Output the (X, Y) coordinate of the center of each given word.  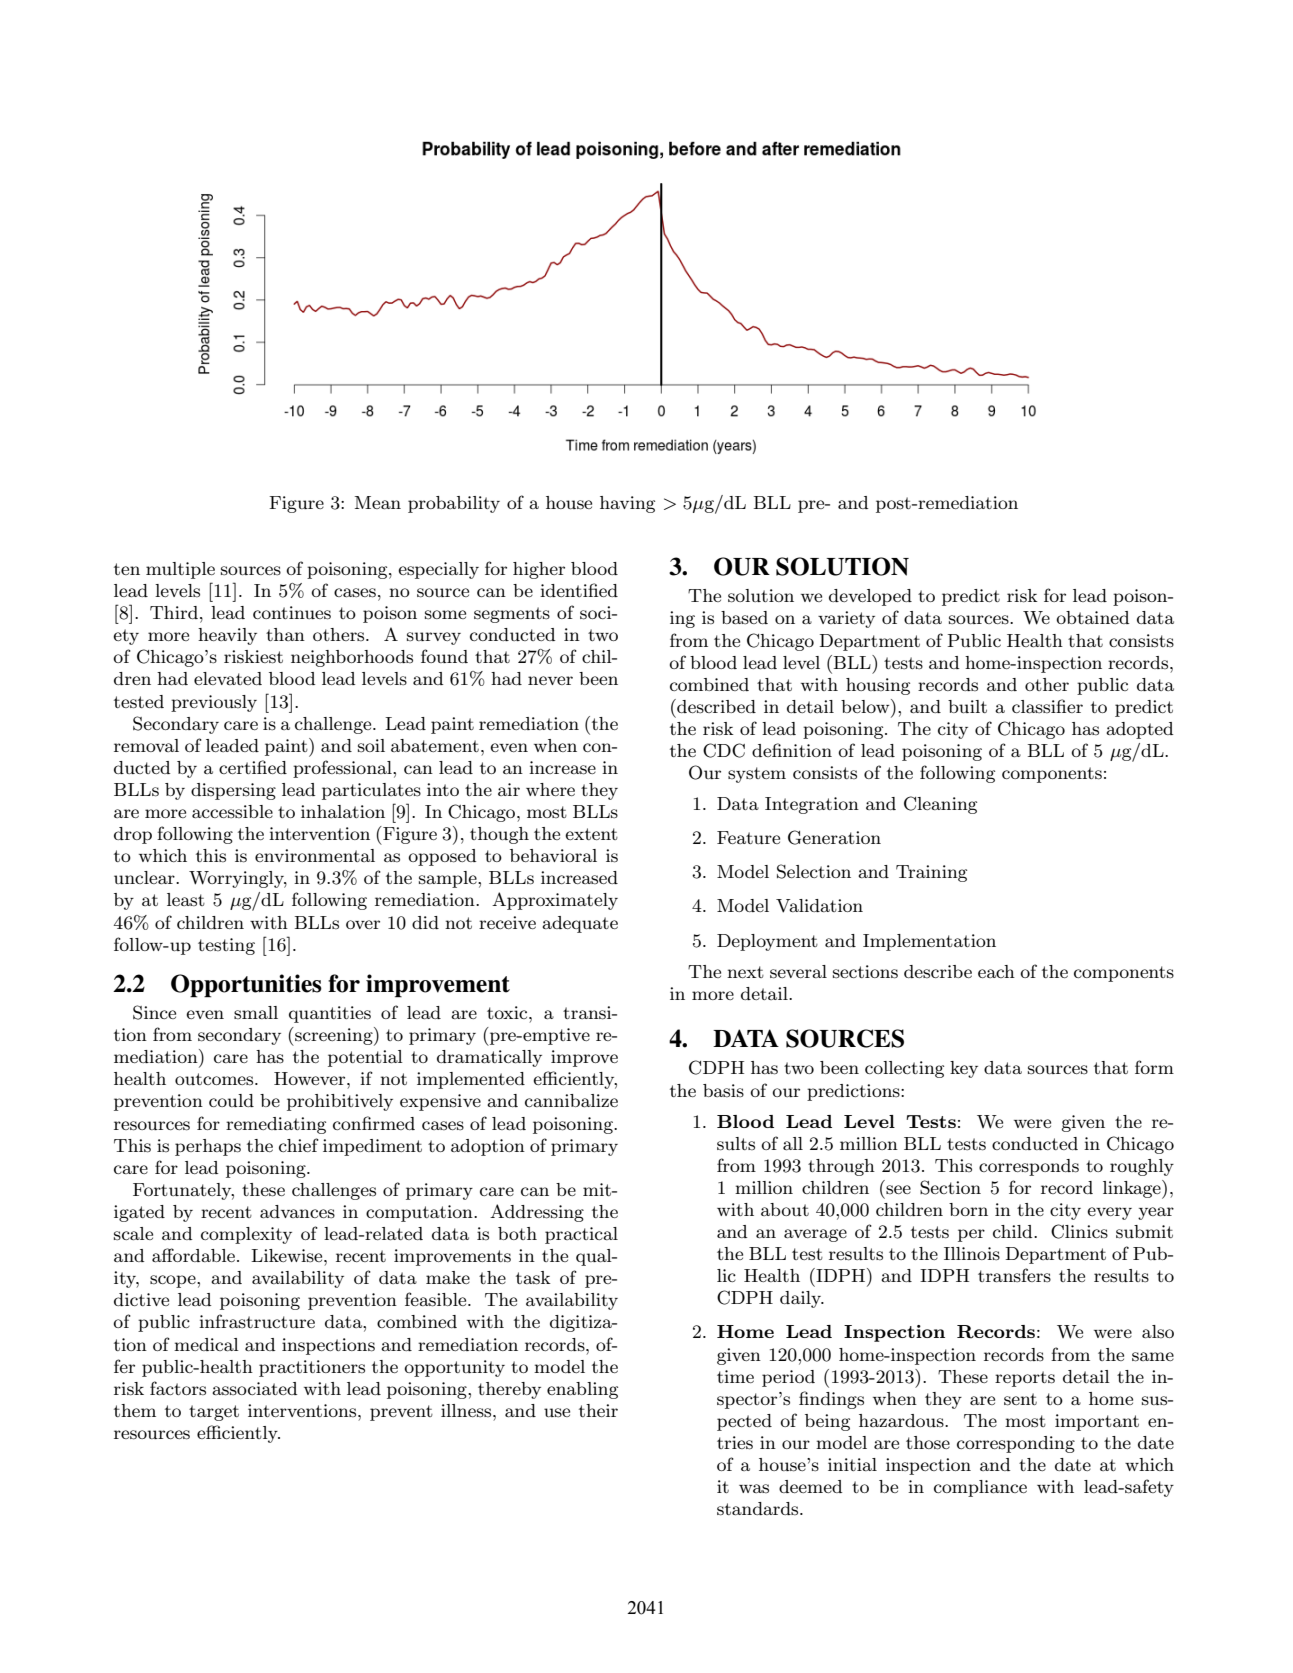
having (627, 504)
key (964, 1069)
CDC (724, 750)
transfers (1014, 1275)
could (231, 1100)
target (214, 1413)
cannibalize (571, 1100)
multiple (180, 570)
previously (214, 703)
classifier (1047, 706)
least (186, 899)
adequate (580, 924)
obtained (1092, 617)
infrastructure (257, 1321)
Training (931, 873)
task (533, 1278)
